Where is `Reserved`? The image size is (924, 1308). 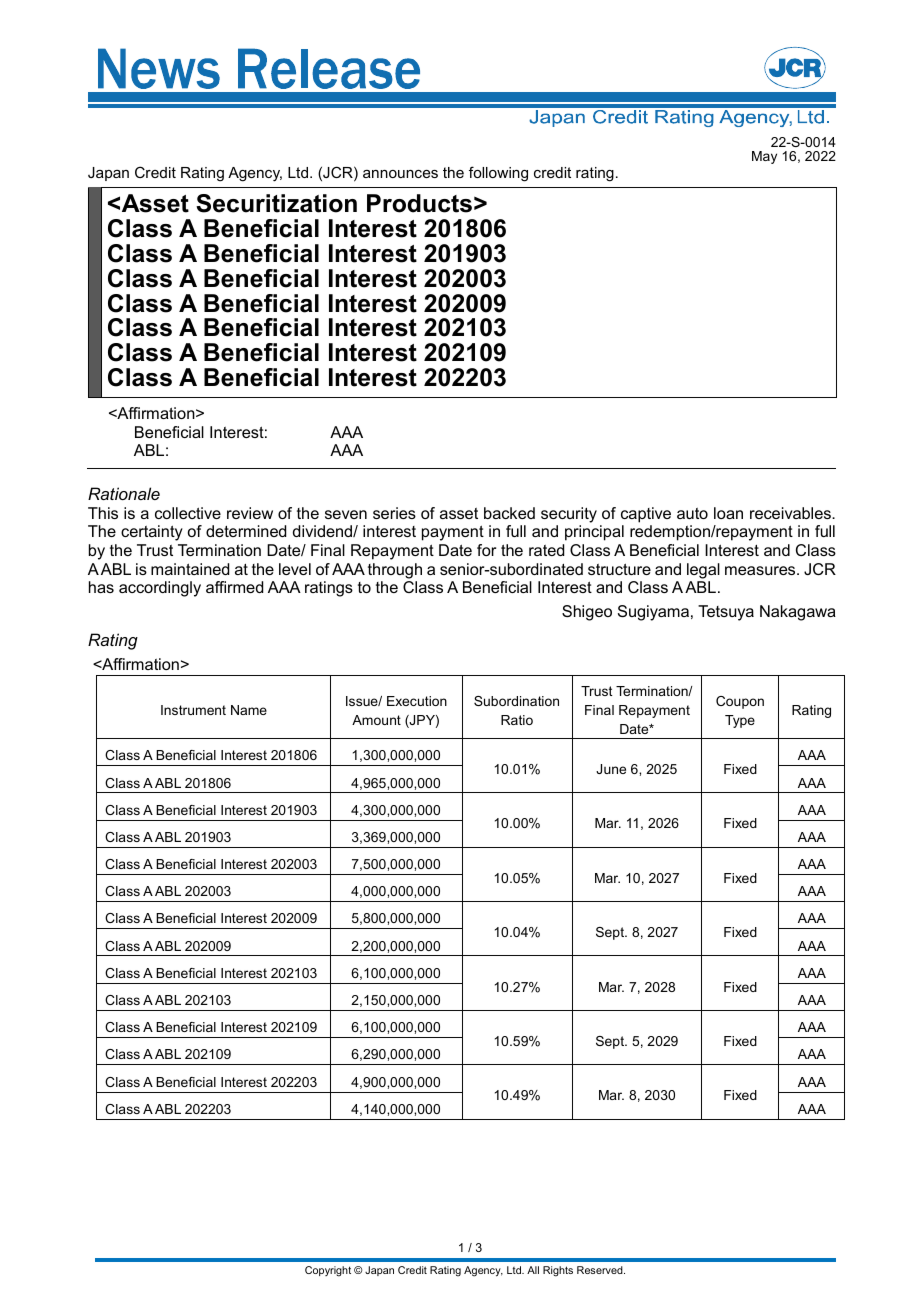
Reserved is located at coordinates (601, 1270).
